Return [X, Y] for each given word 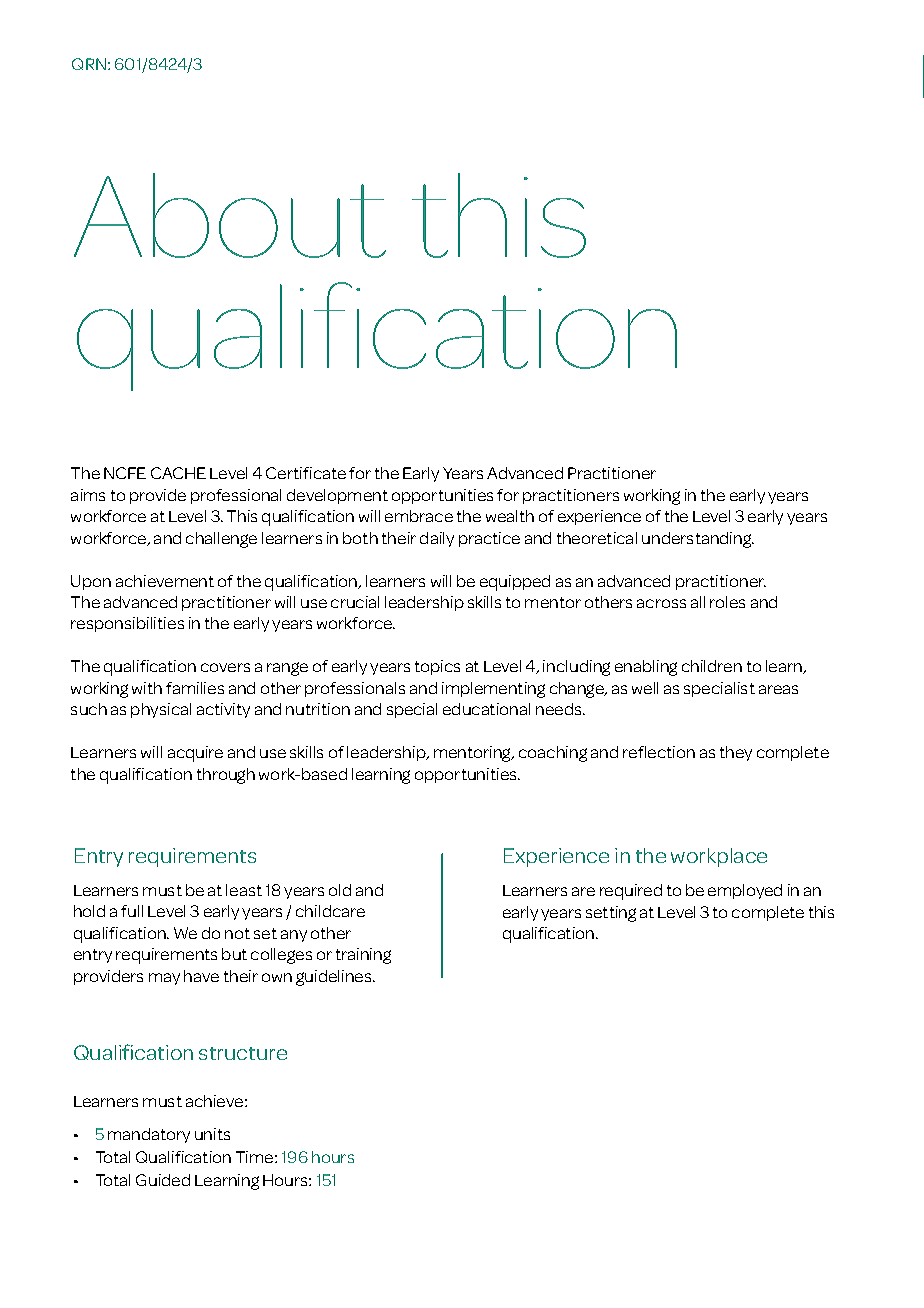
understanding [698, 540]
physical [161, 710]
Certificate [306, 473]
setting [611, 914]
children [712, 666]
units [212, 1134]
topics [437, 667]
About [230, 215]
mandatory [149, 1135]
